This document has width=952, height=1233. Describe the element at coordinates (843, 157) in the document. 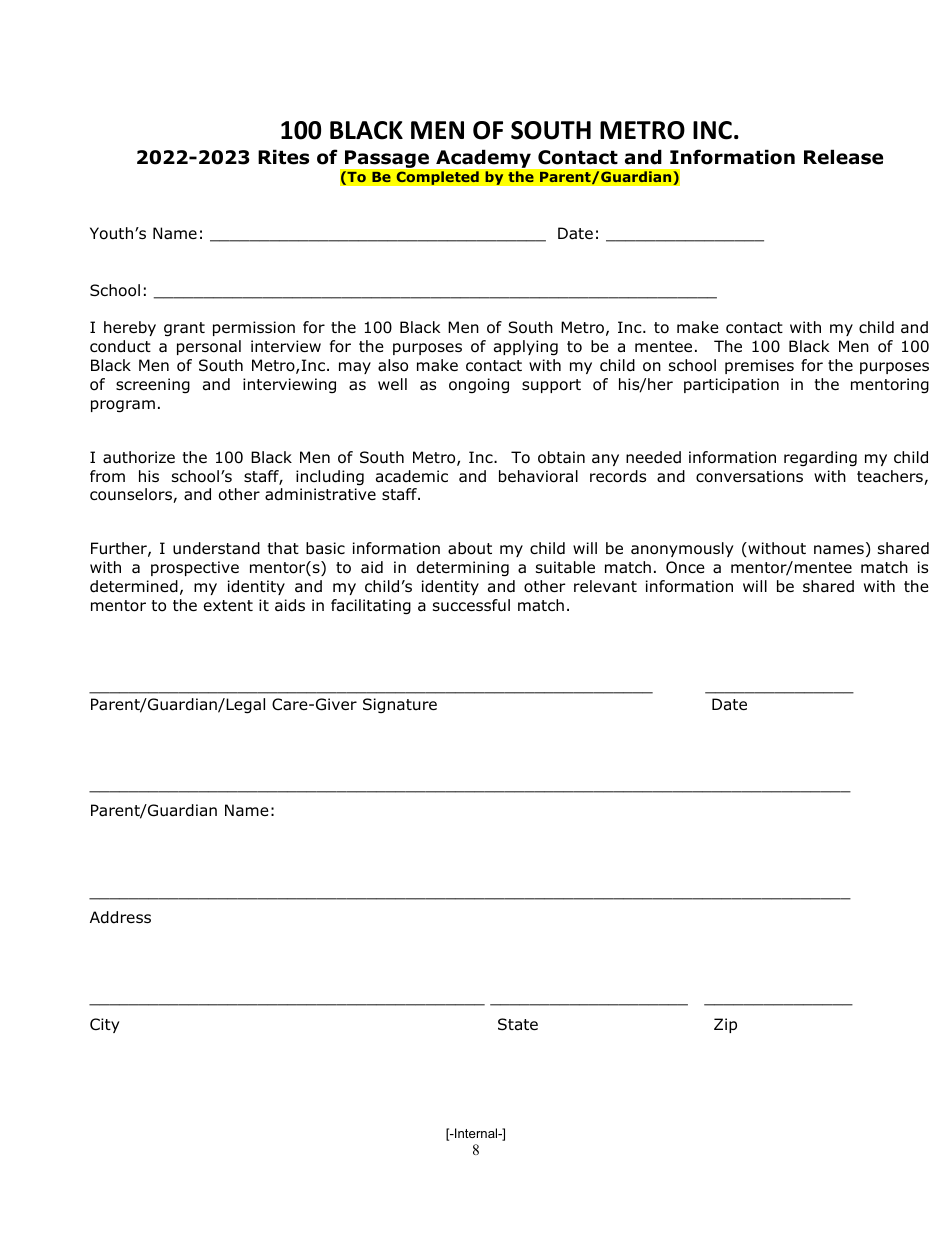

I see `Release` at that location.
